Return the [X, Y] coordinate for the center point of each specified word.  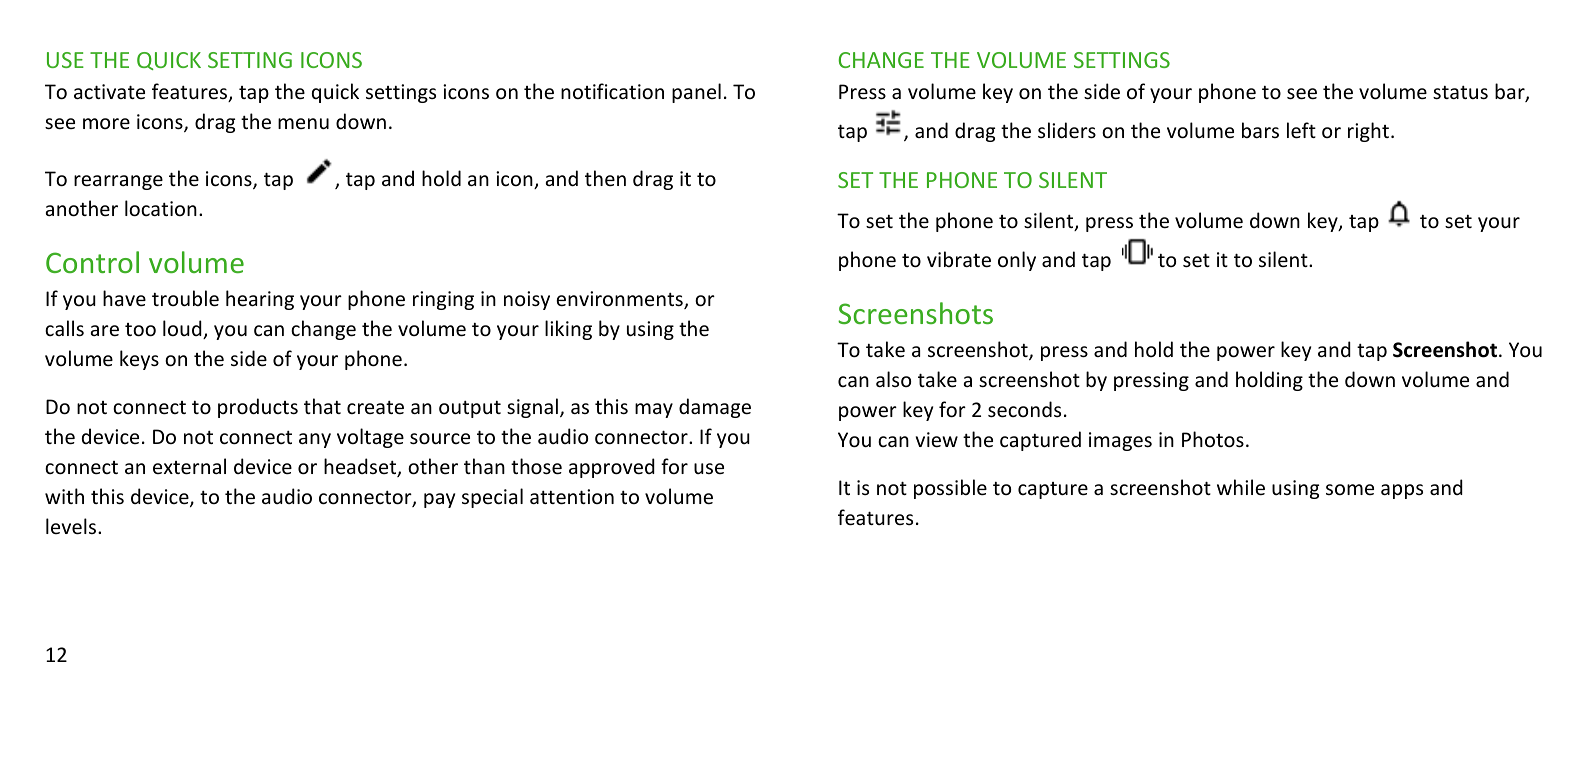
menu [303, 124]
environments [620, 300]
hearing [260, 300]
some [1350, 489]
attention [572, 497]
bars [1260, 130]
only [1017, 261]
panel [696, 93]
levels [71, 526]
